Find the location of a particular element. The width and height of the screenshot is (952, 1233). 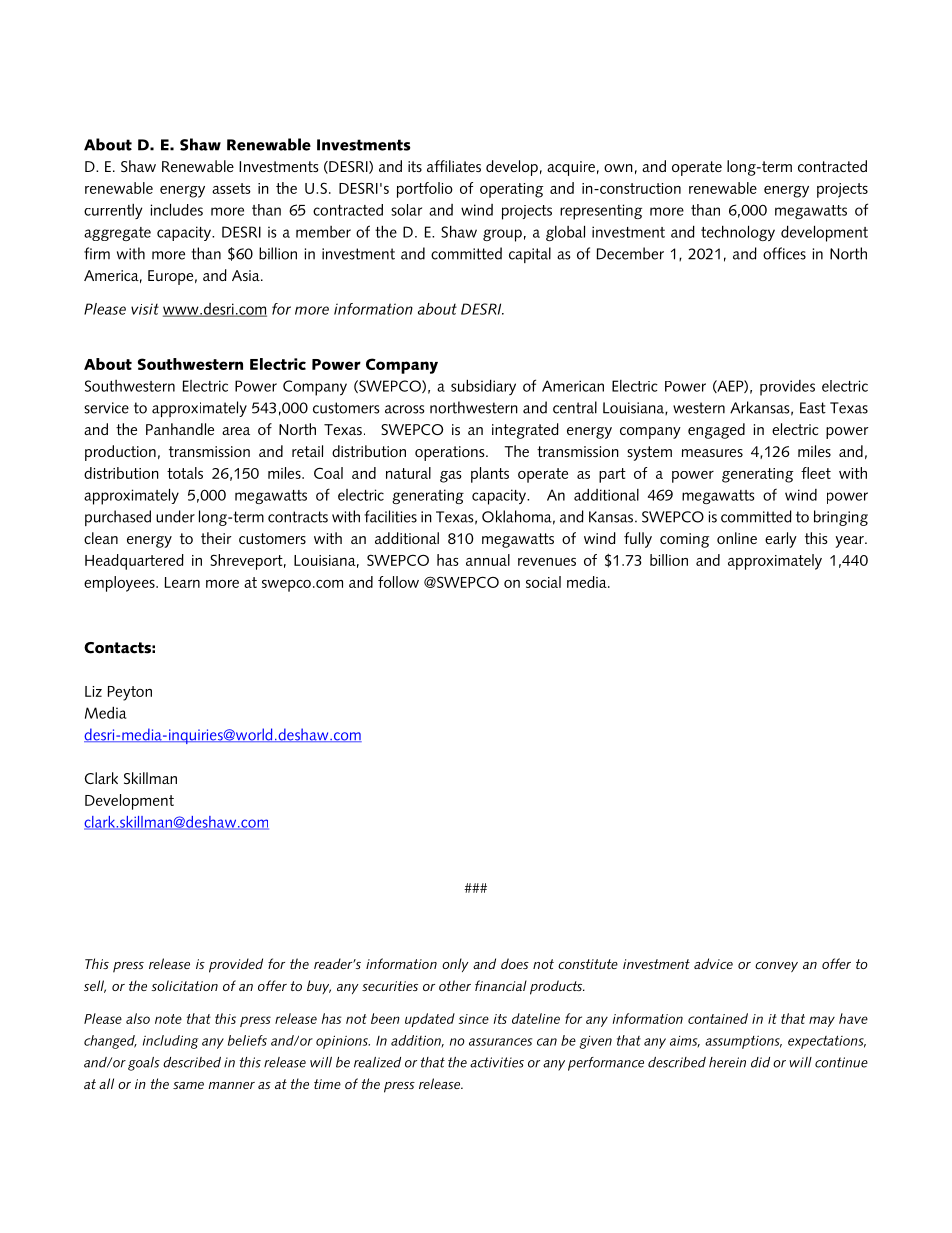

social is located at coordinates (543, 582).
